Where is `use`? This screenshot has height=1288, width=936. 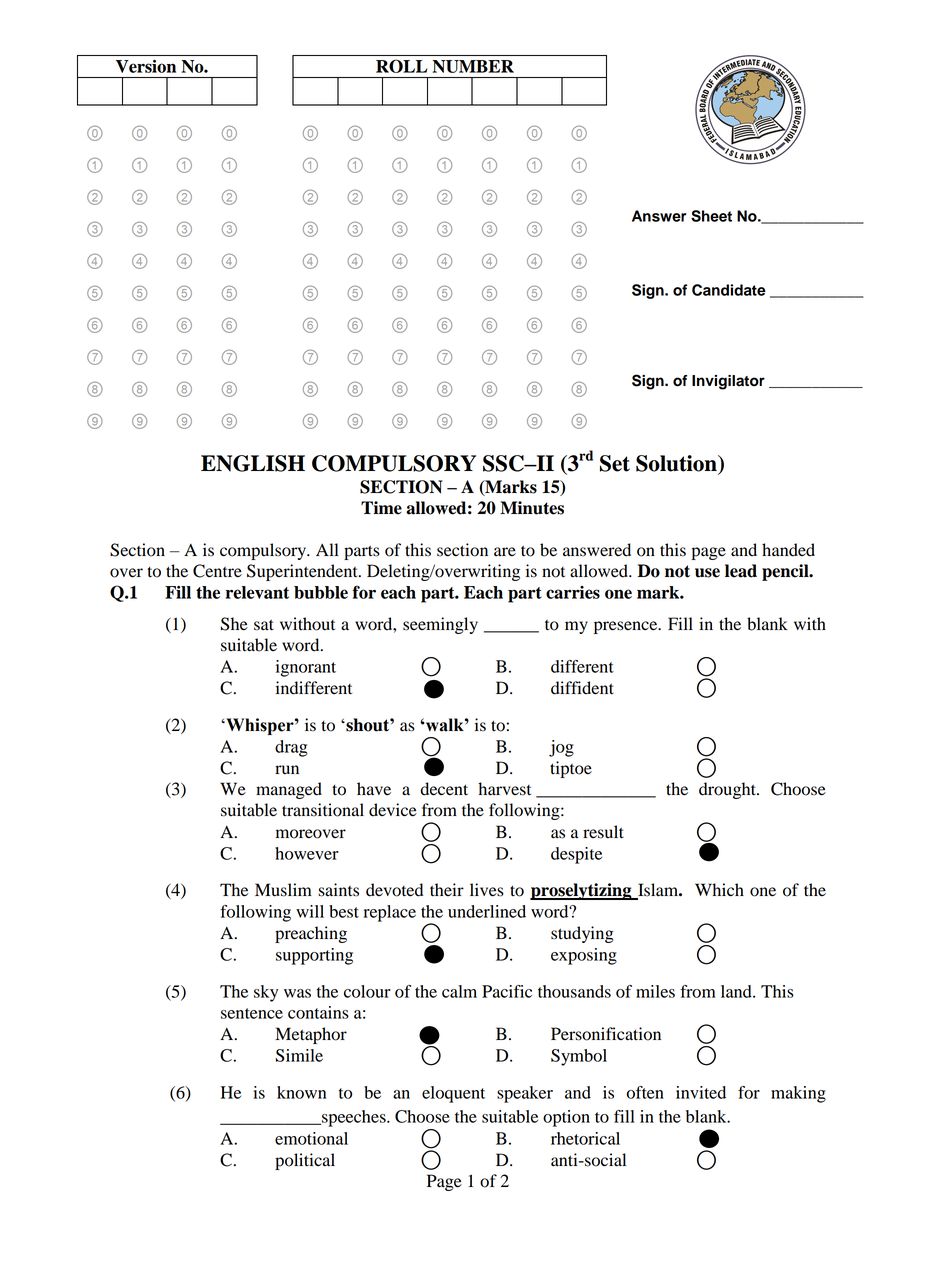 use is located at coordinates (707, 573).
